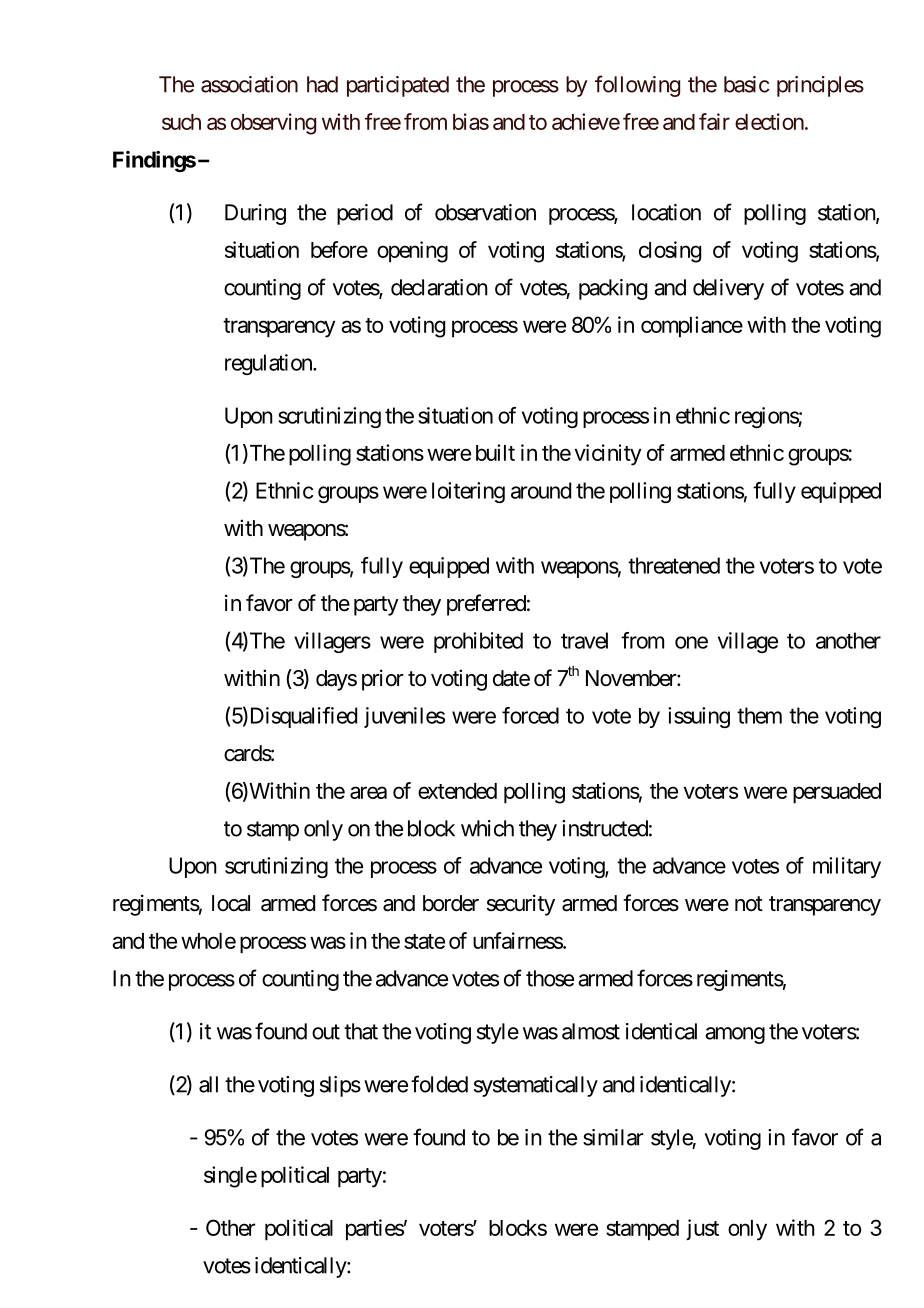  Describe the element at coordinates (759, 715) in the screenshot. I see `them` at that location.
